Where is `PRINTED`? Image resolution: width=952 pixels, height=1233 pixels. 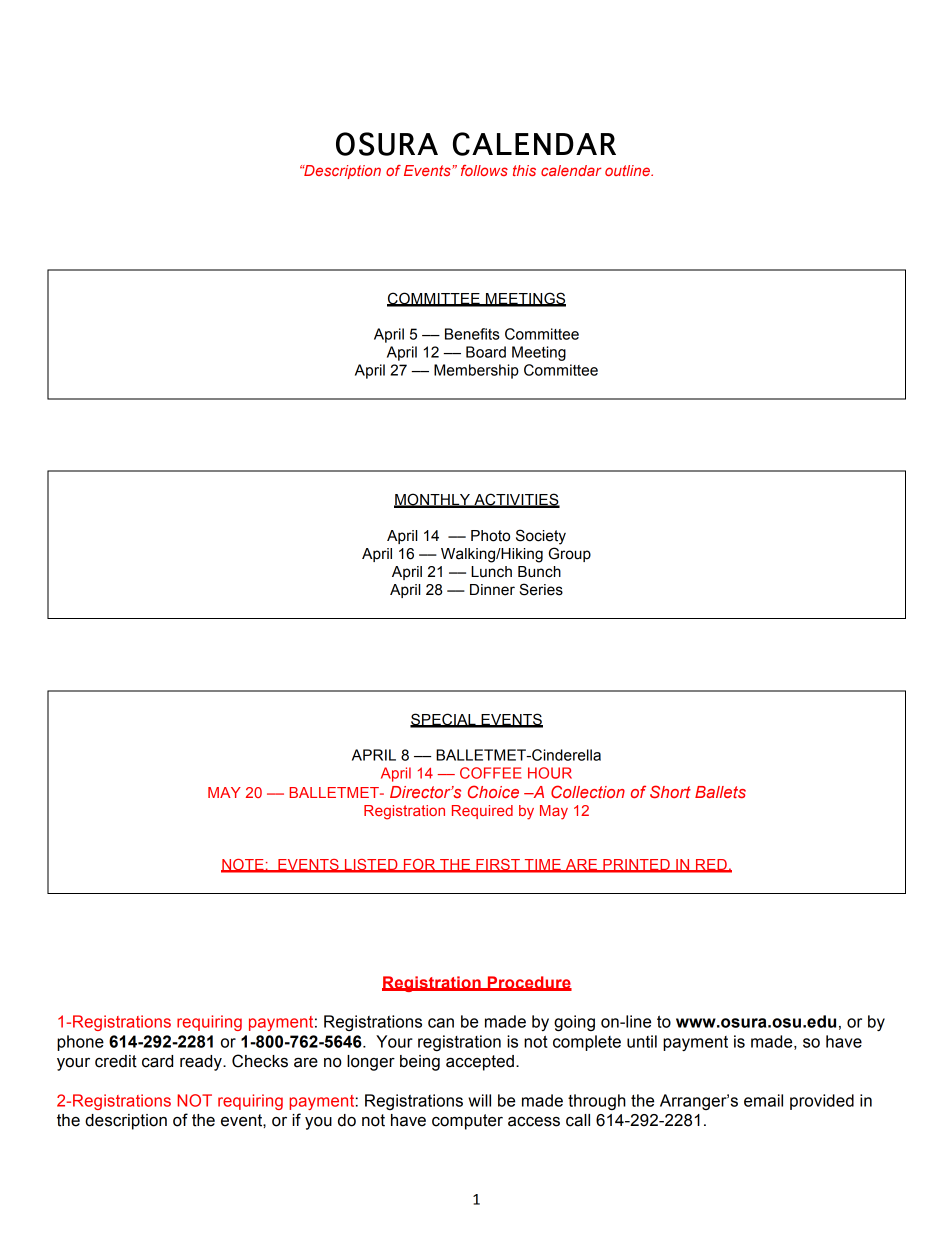
PRINTED is located at coordinates (636, 865).
